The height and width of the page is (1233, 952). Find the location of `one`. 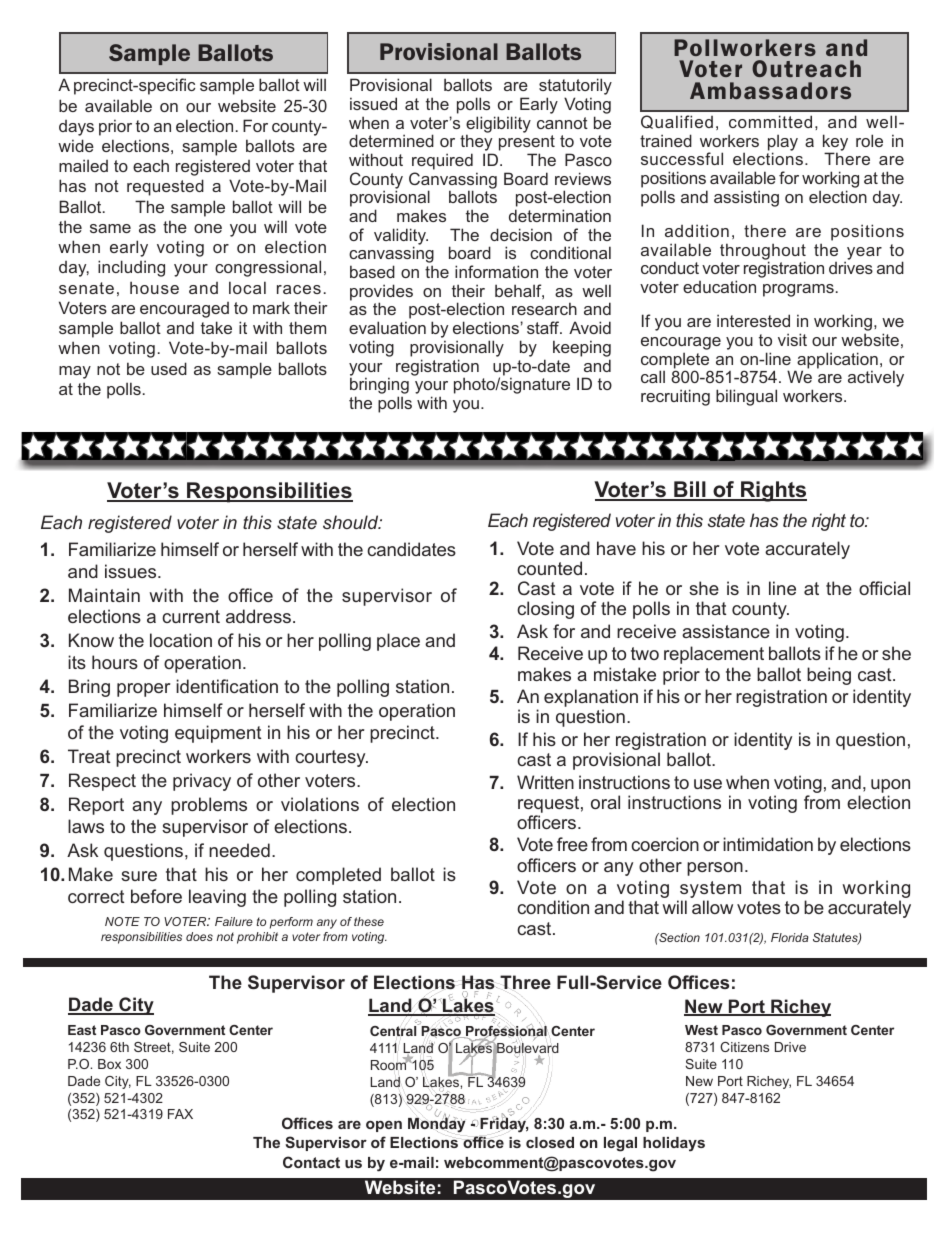

one is located at coordinates (208, 228).
